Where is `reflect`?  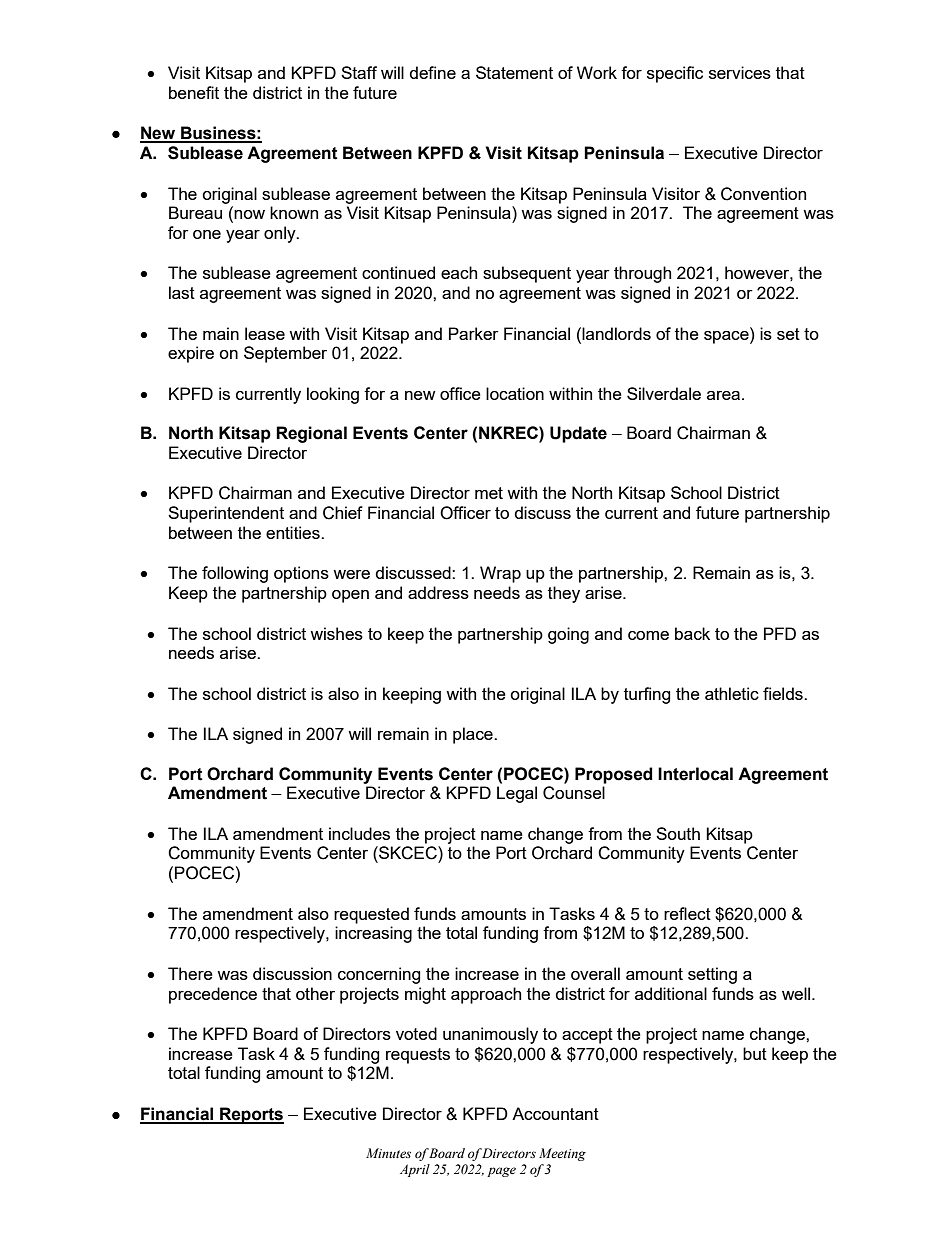 reflect is located at coordinates (687, 913).
